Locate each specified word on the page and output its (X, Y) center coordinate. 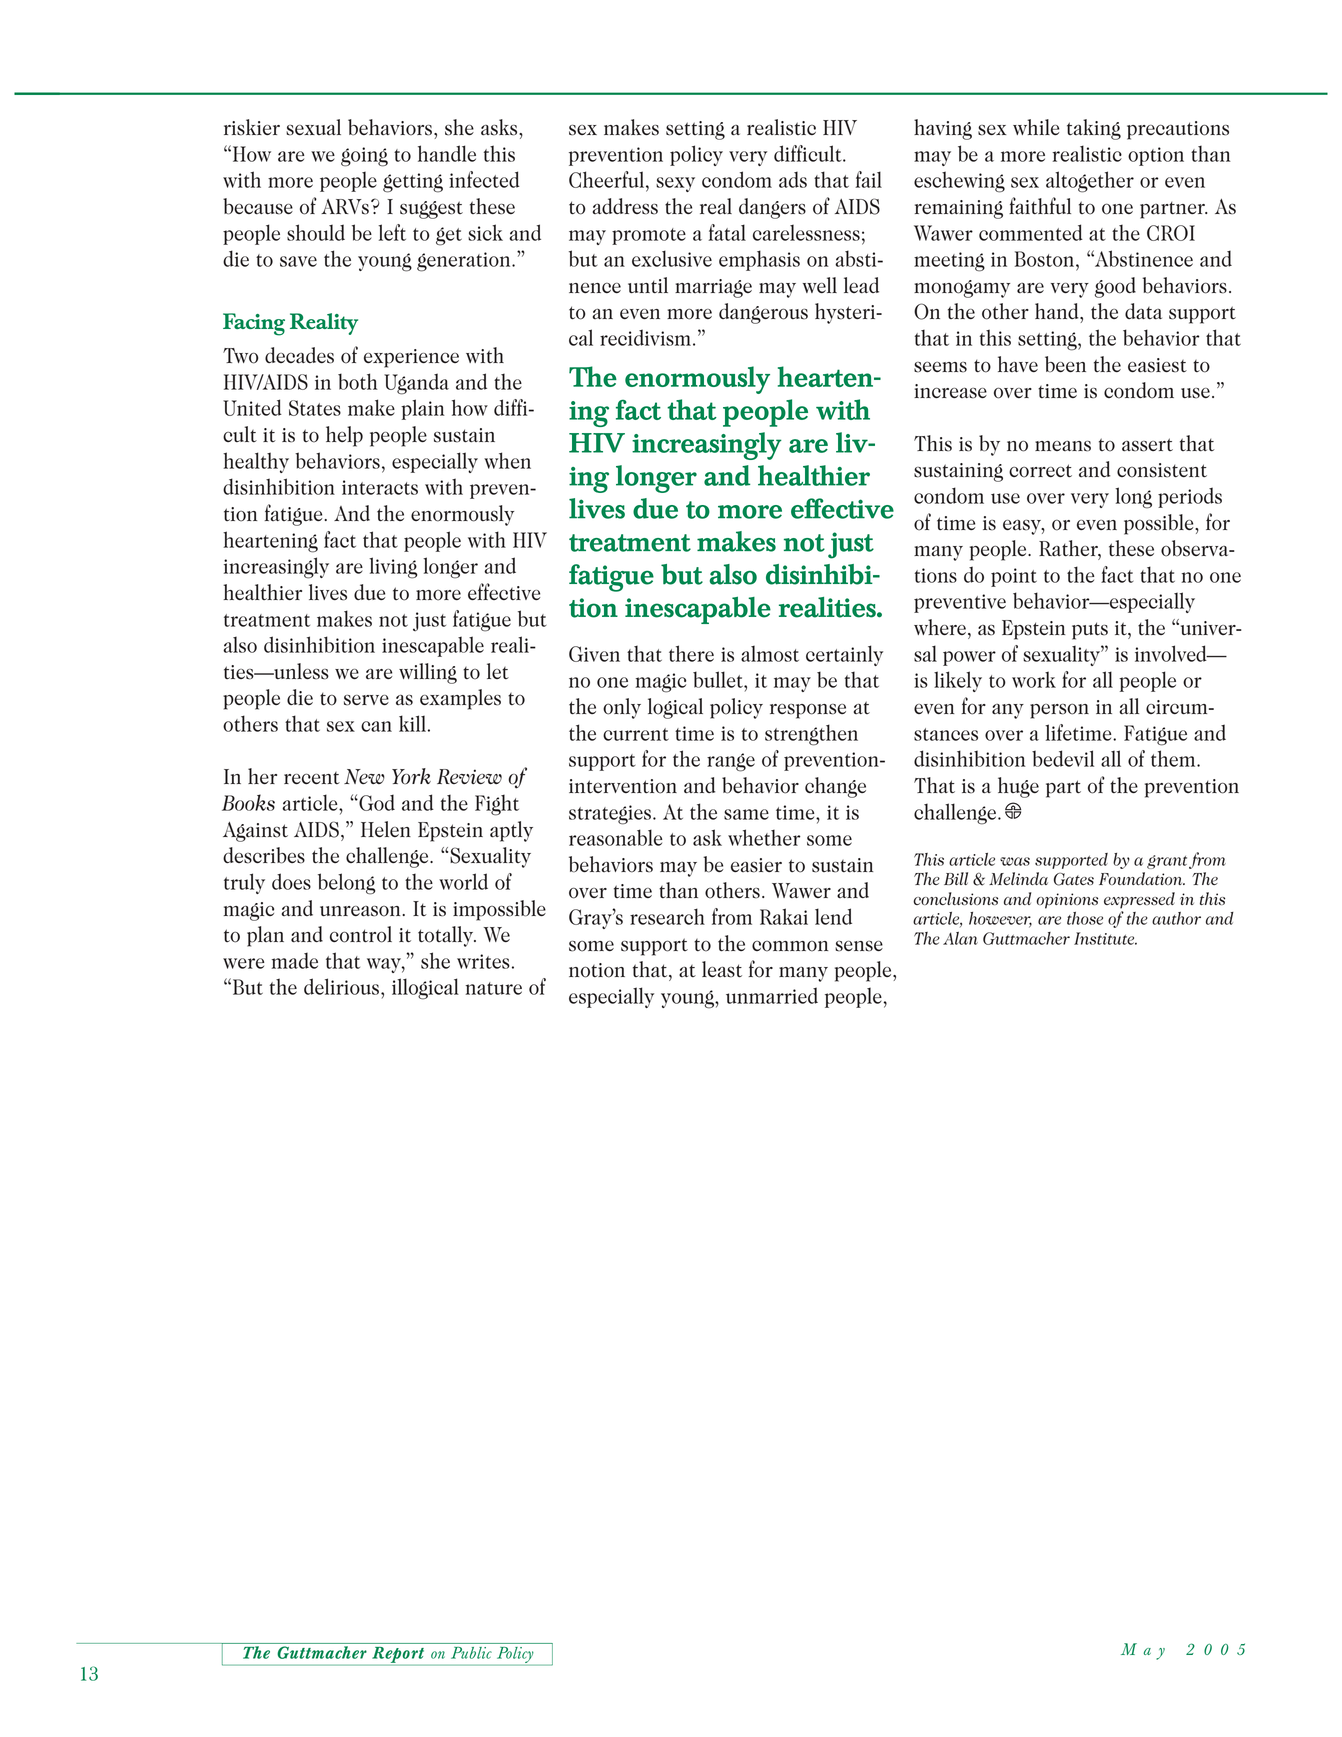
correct (1040, 471)
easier (756, 865)
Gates (1074, 879)
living (393, 568)
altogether (1090, 182)
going (364, 157)
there (691, 653)
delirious (343, 986)
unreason (361, 911)
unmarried (772, 995)
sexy (675, 184)
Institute (1105, 938)
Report (398, 1655)
